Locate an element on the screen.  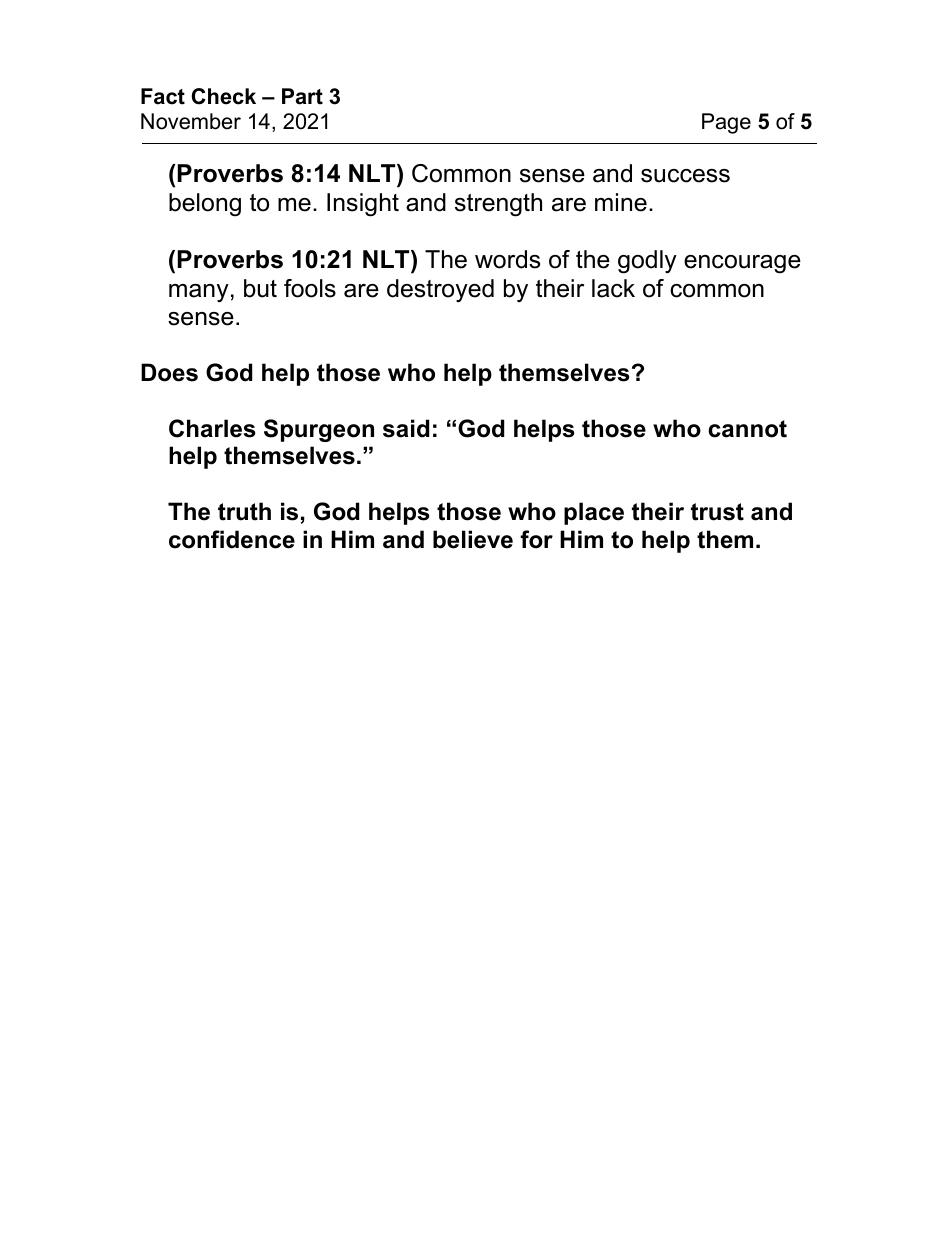
Charles is located at coordinates (212, 428).
